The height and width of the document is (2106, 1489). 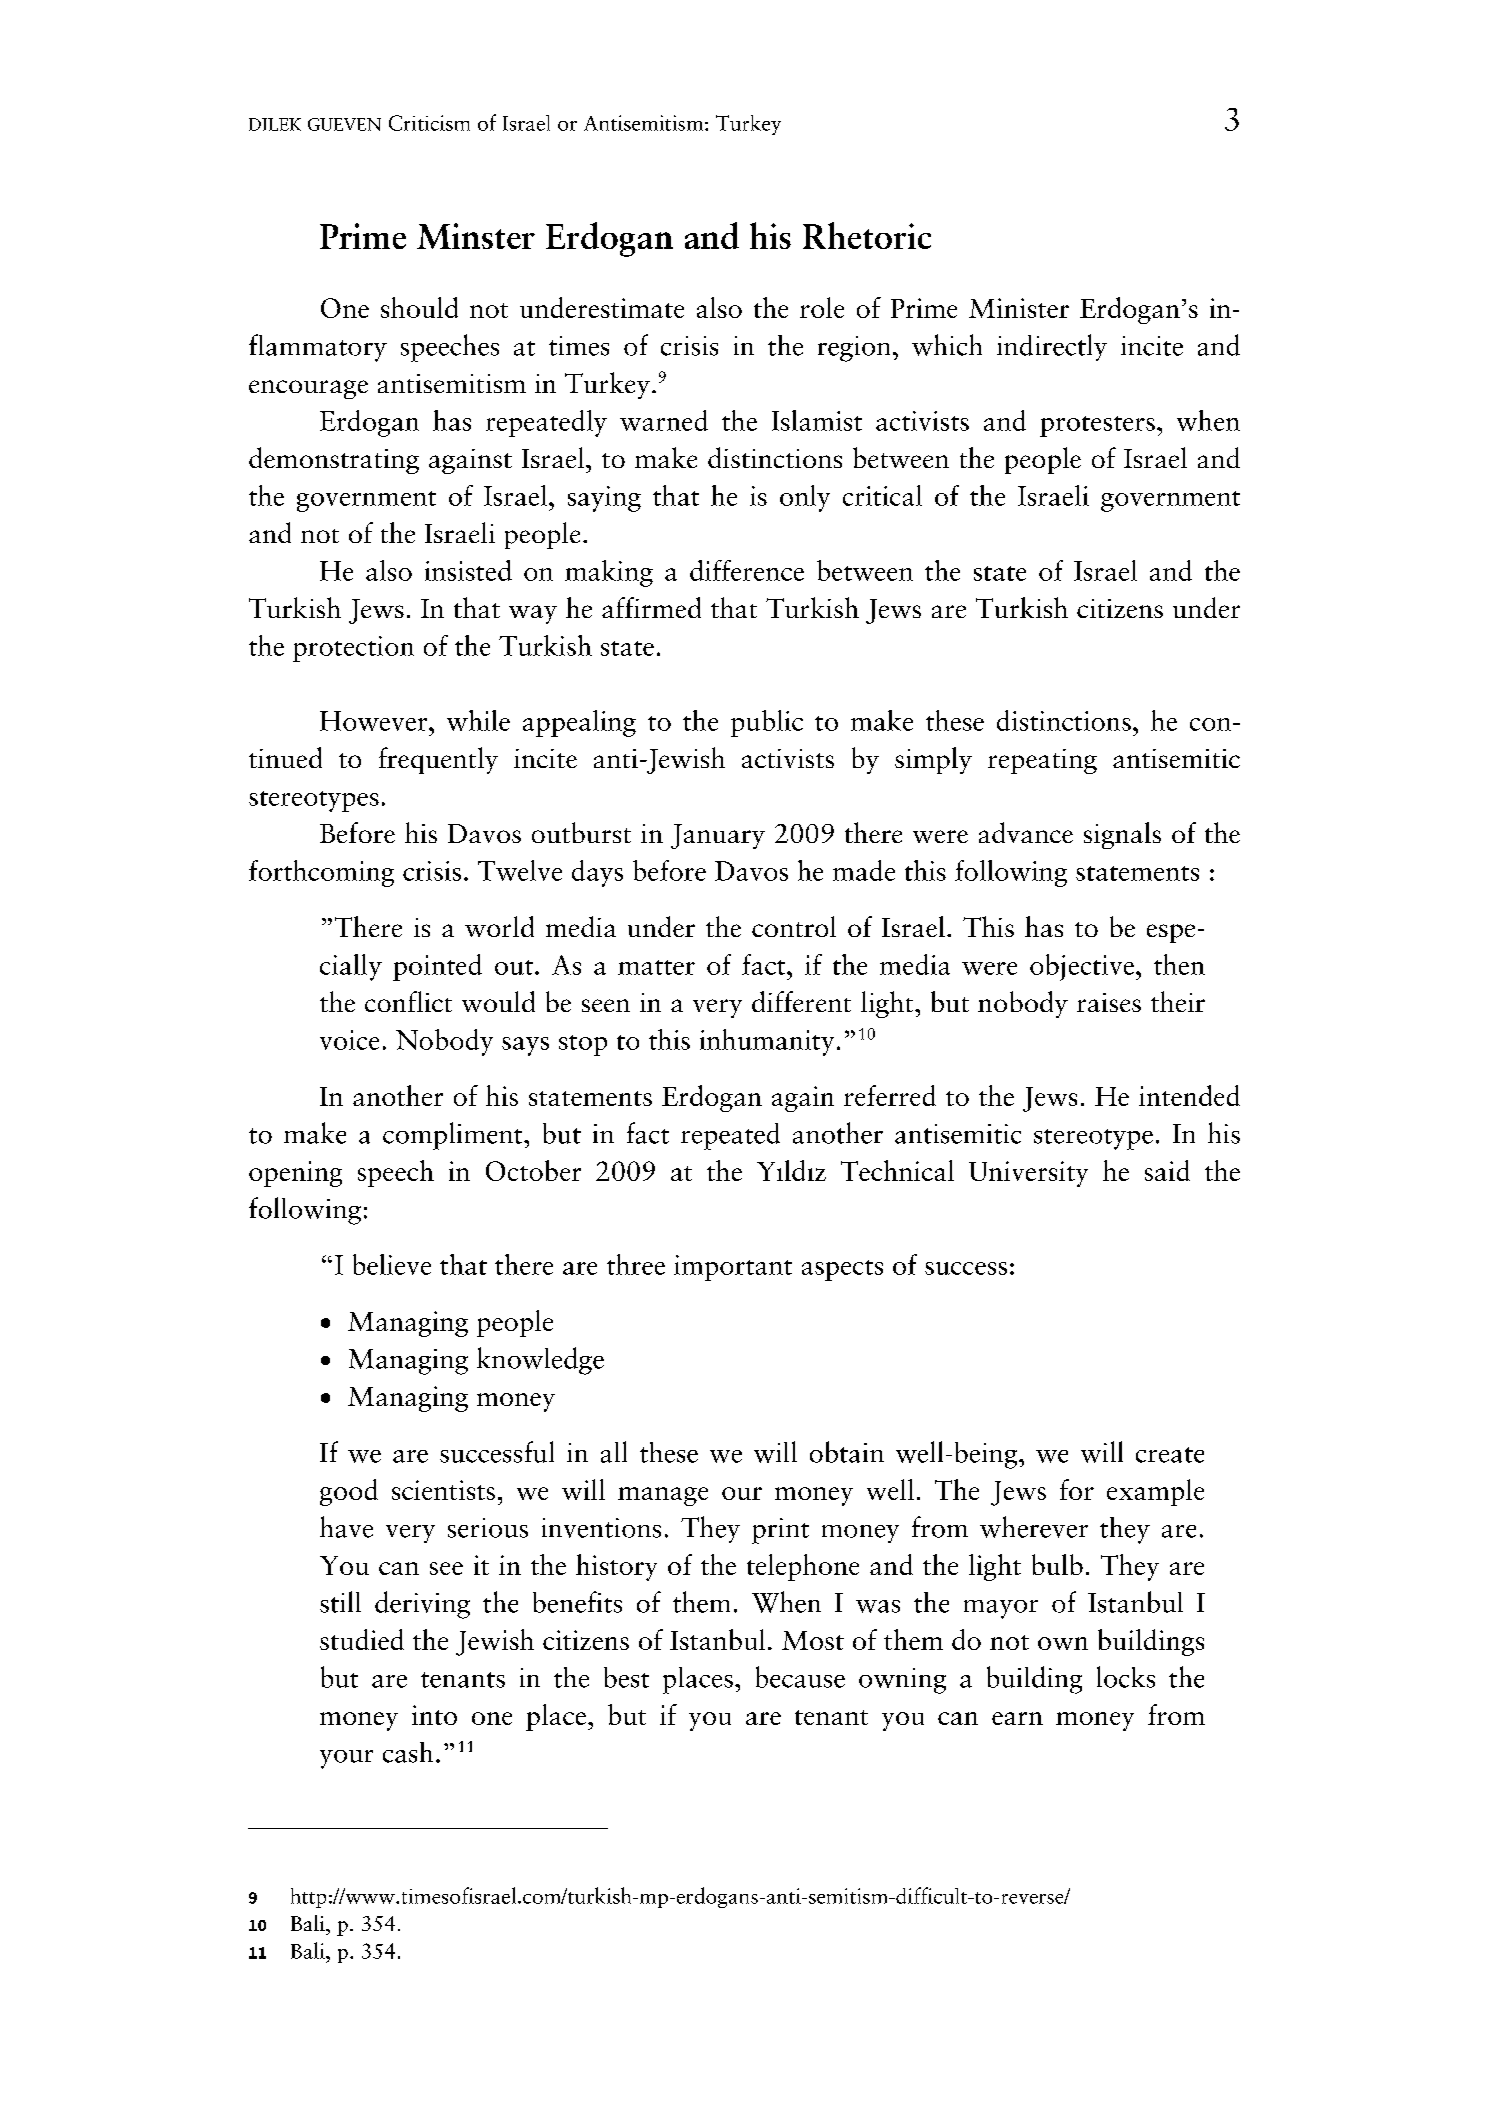 What do you see at coordinates (1170, 1455) in the document?
I see `create` at bounding box center [1170, 1455].
